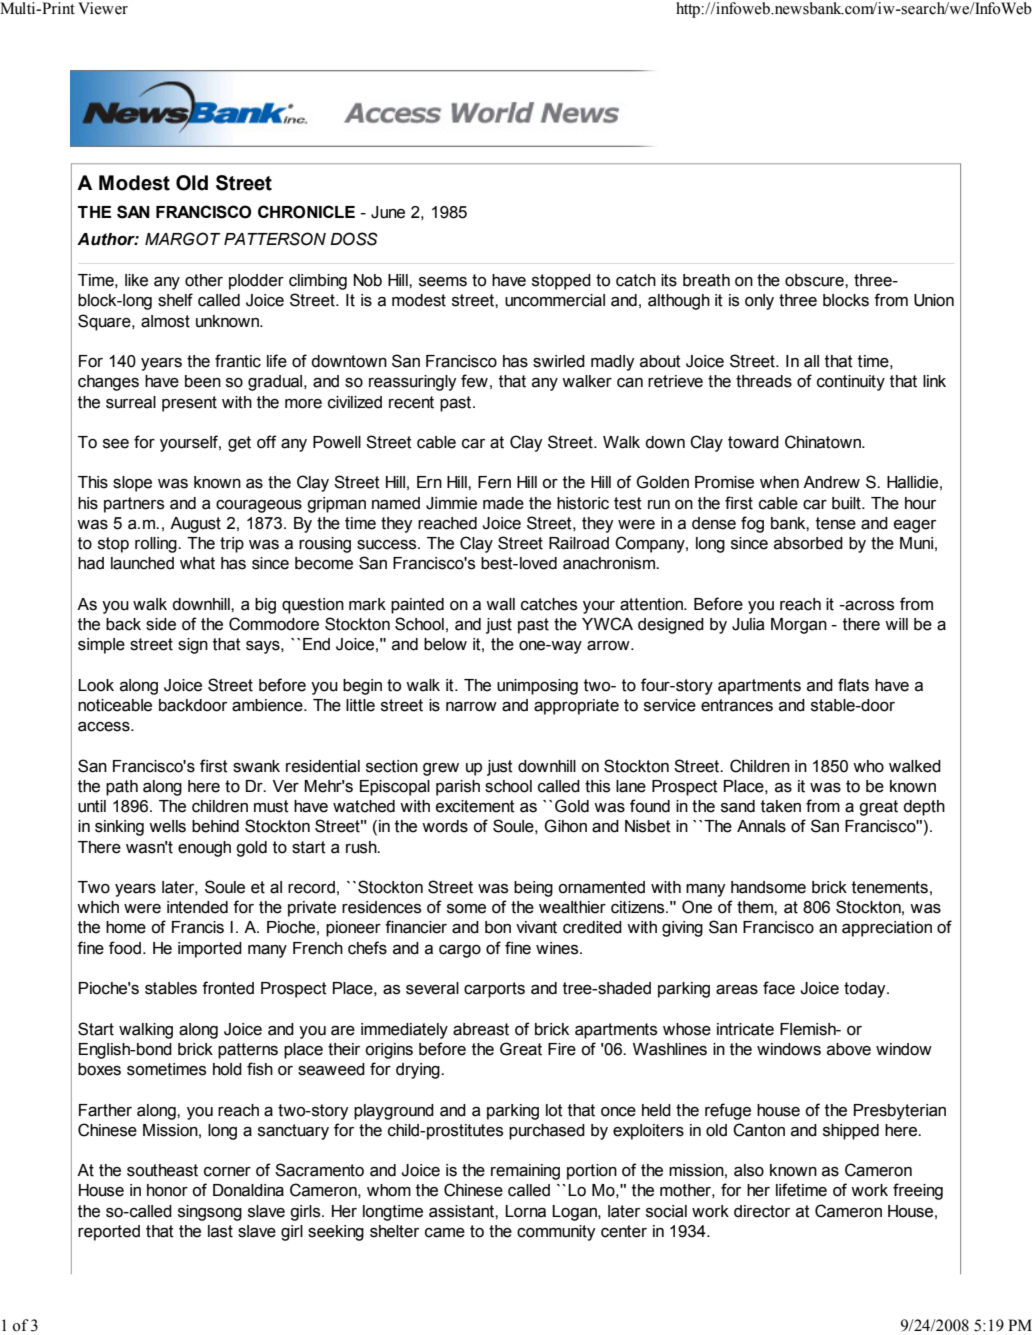  What do you see at coordinates (103, 8) in the document?
I see `Viewer` at bounding box center [103, 8].
